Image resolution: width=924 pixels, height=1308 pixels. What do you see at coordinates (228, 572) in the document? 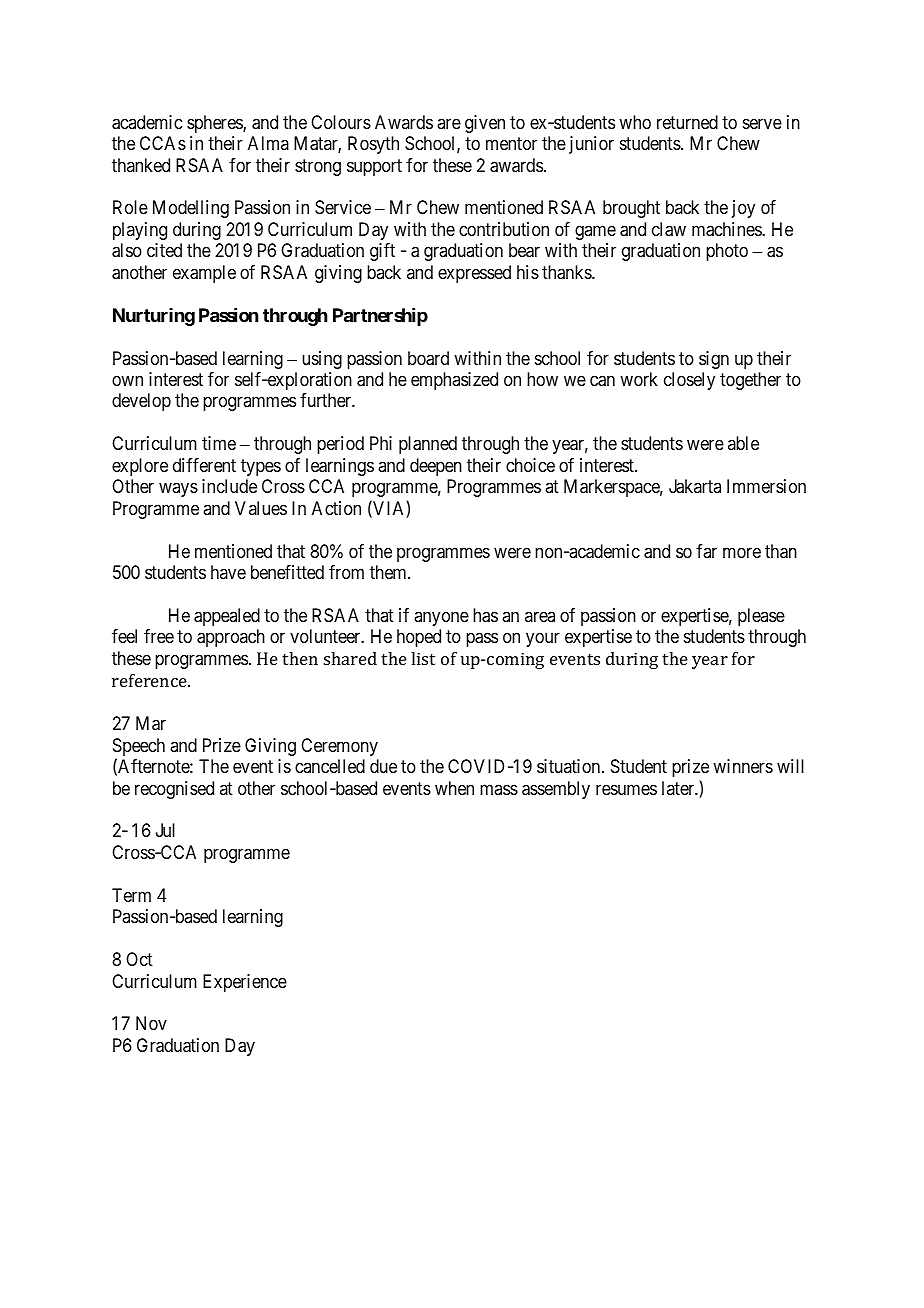
I see `have` at bounding box center [228, 572].
